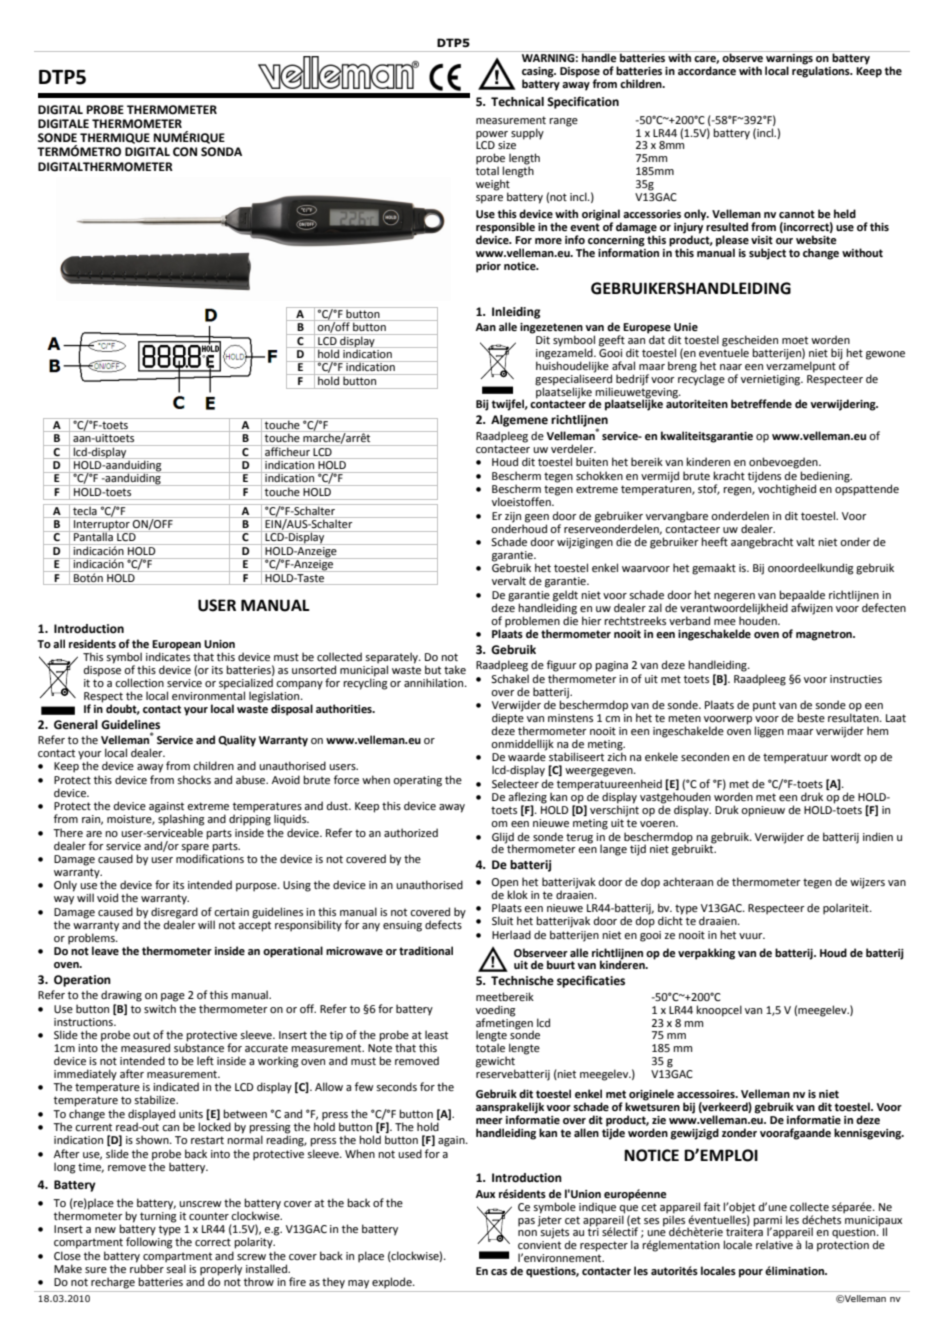 This image has width=945, height=1342. What do you see at coordinates (505, 883) in the image?
I see `Open` at bounding box center [505, 883].
